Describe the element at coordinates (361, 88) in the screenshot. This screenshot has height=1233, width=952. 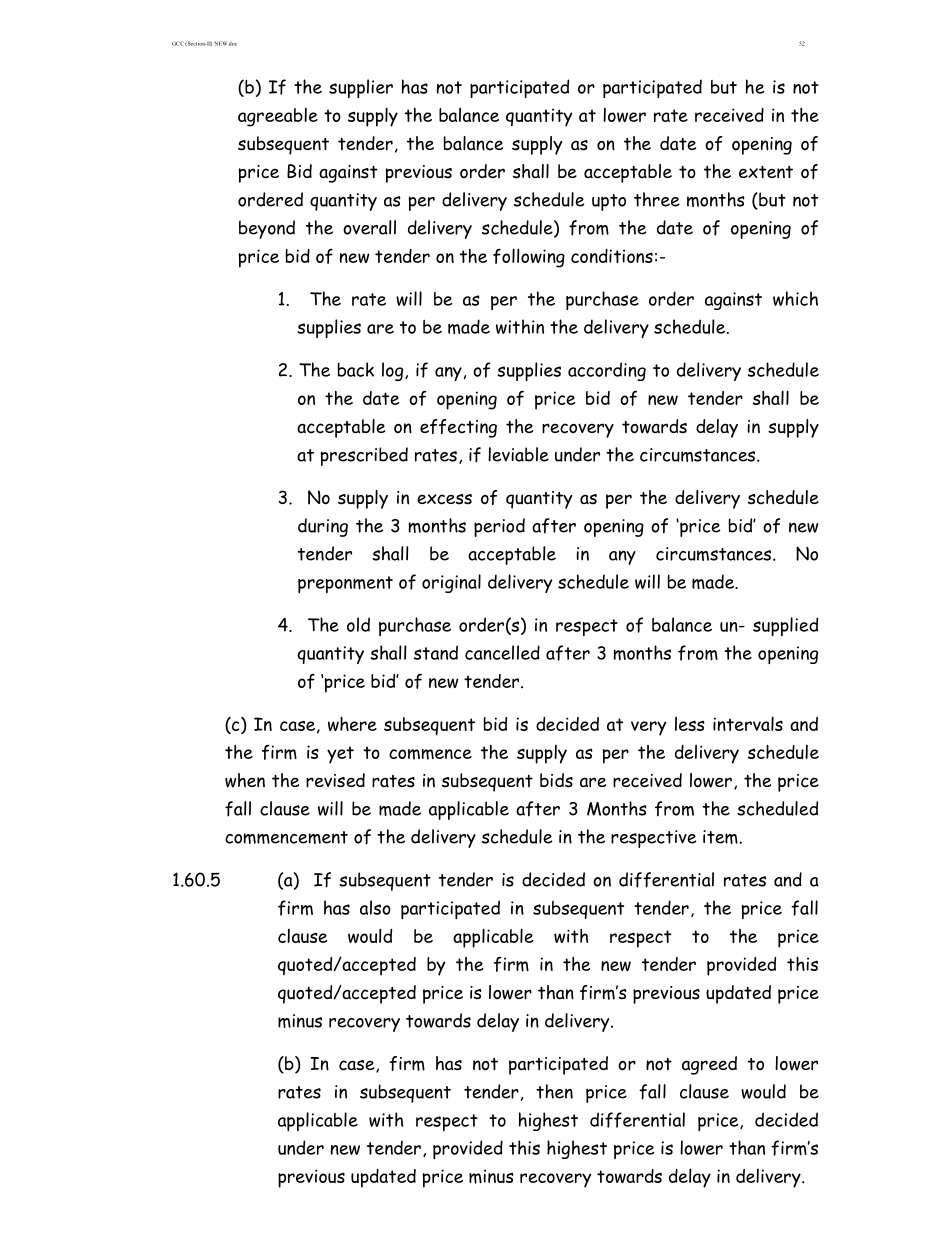
I see `supplier` at that location.
